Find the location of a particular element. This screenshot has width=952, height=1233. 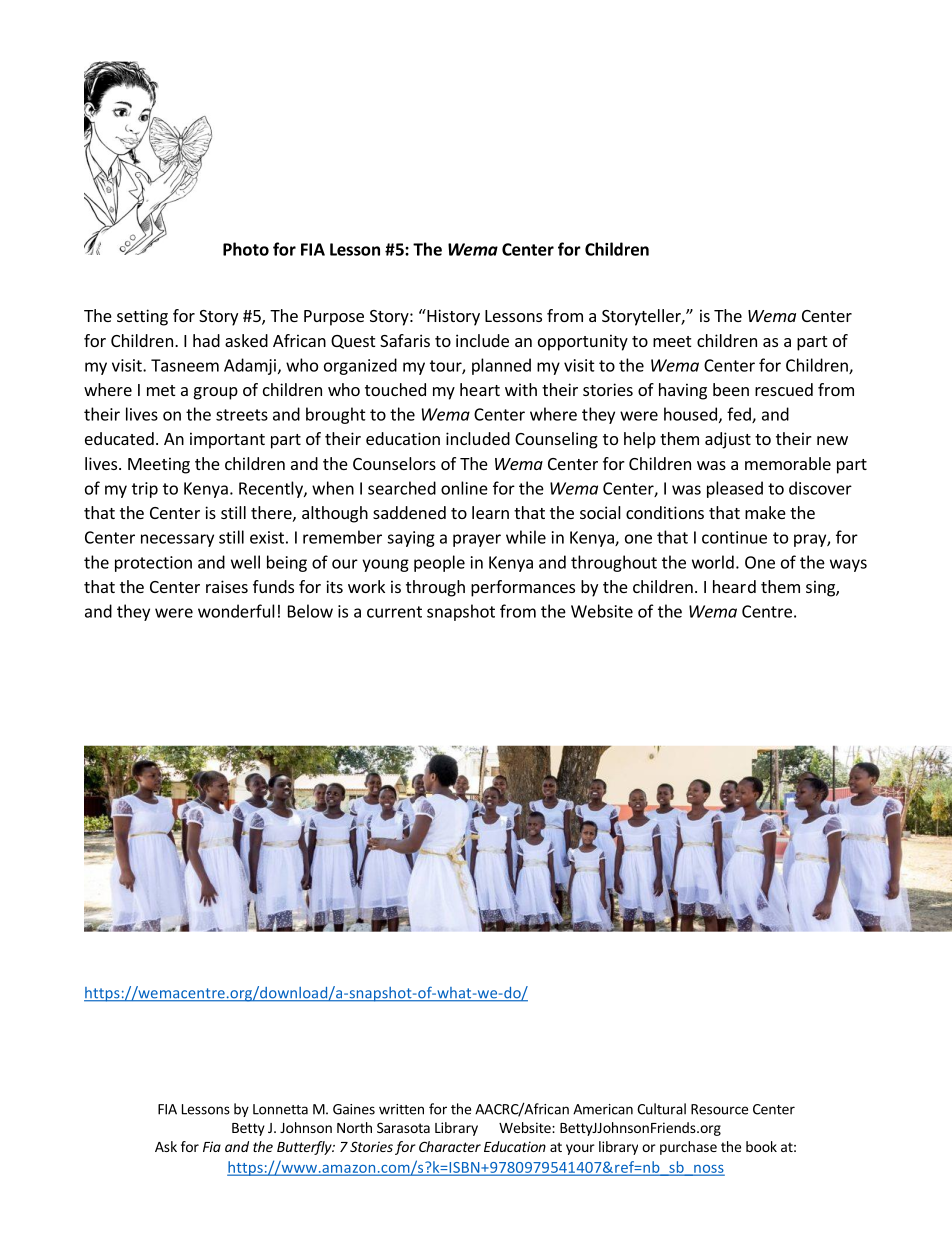

Safaris is located at coordinates (405, 340).
